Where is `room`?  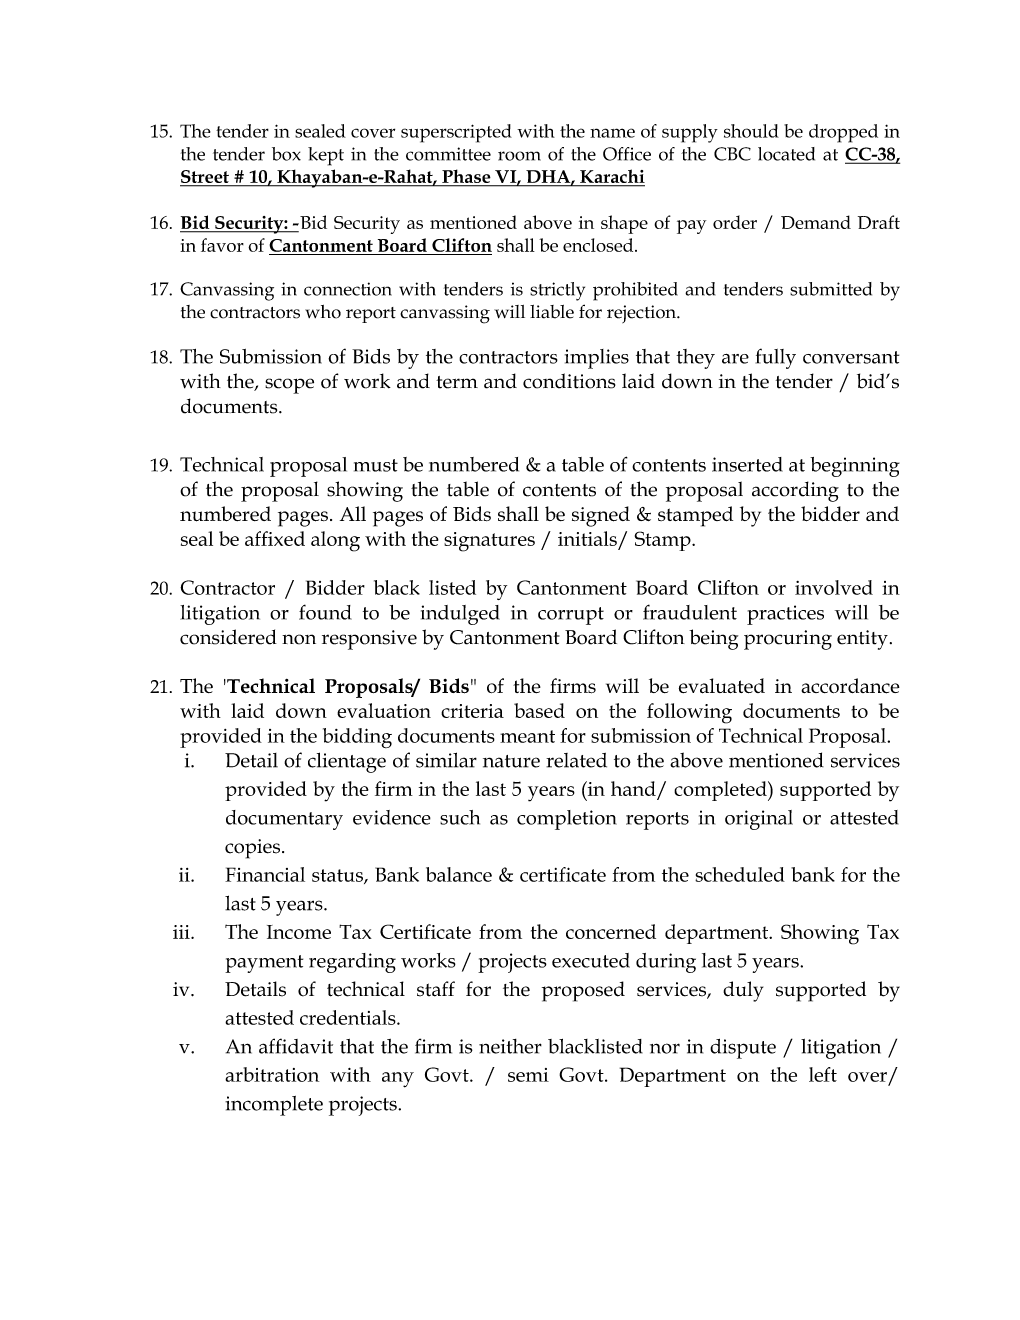 room is located at coordinates (519, 156).
